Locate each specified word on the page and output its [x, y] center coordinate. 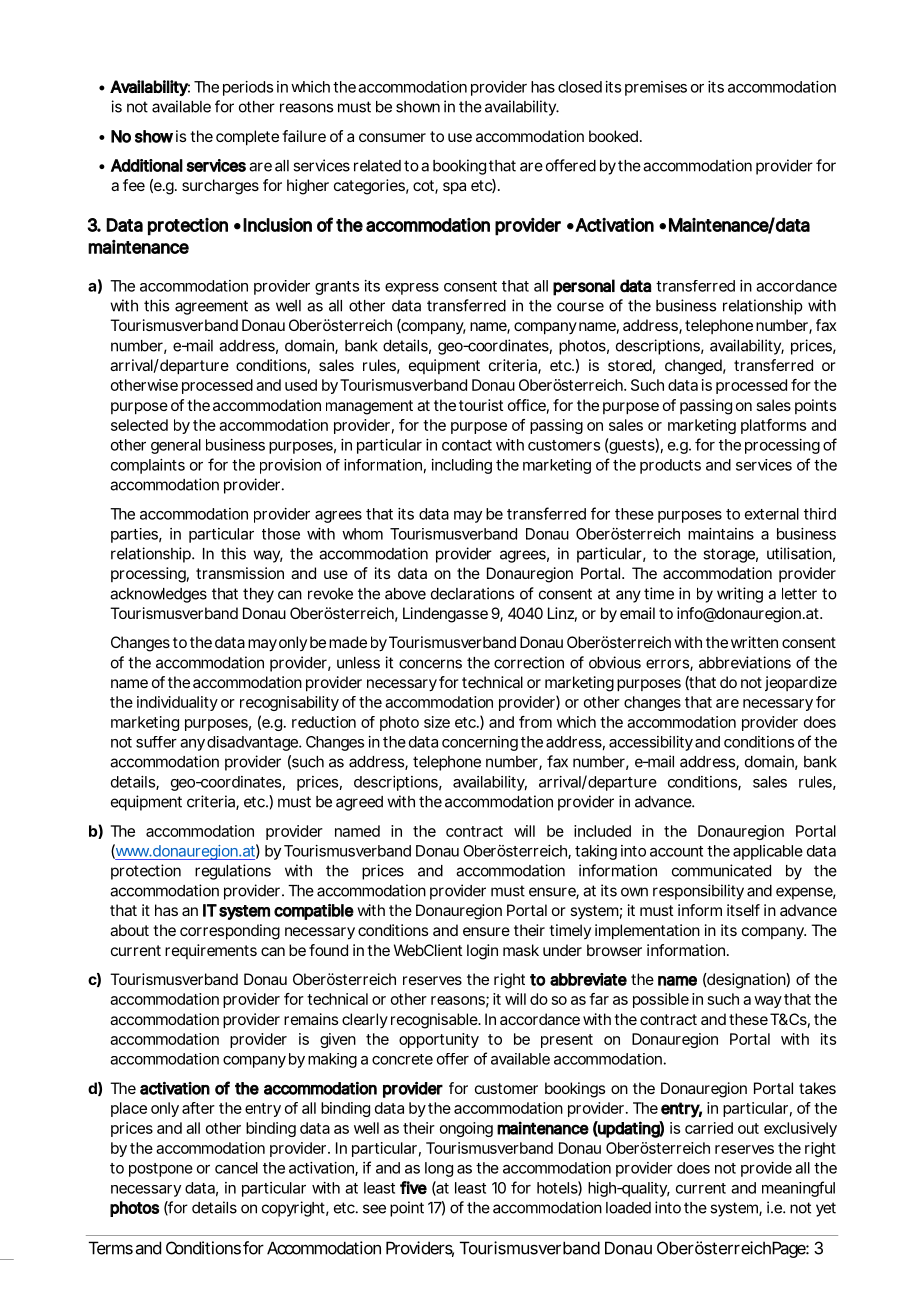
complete [247, 138]
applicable [768, 852]
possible [661, 1000]
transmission [240, 573]
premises [656, 88]
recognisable [434, 1021]
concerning [480, 743]
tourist [481, 405]
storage [729, 555]
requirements [211, 951]
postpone [161, 1170]
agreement [211, 307]
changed [693, 367]
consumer [392, 137]
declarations [472, 593]
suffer [156, 742]
